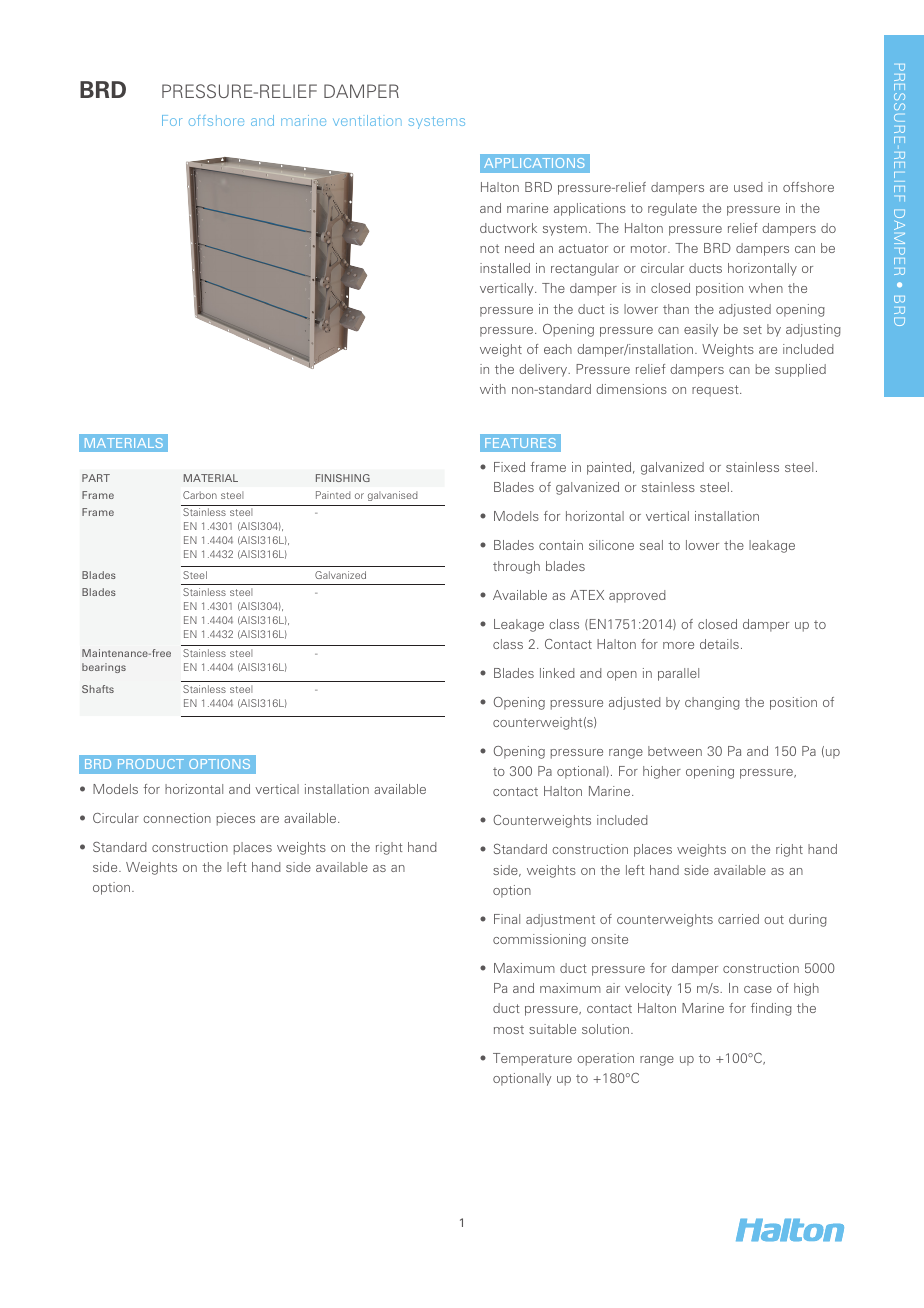 The width and height of the screenshot is (924, 1308). What do you see at coordinates (98, 689) in the screenshot?
I see `Shafts` at bounding box center [98, 689].
